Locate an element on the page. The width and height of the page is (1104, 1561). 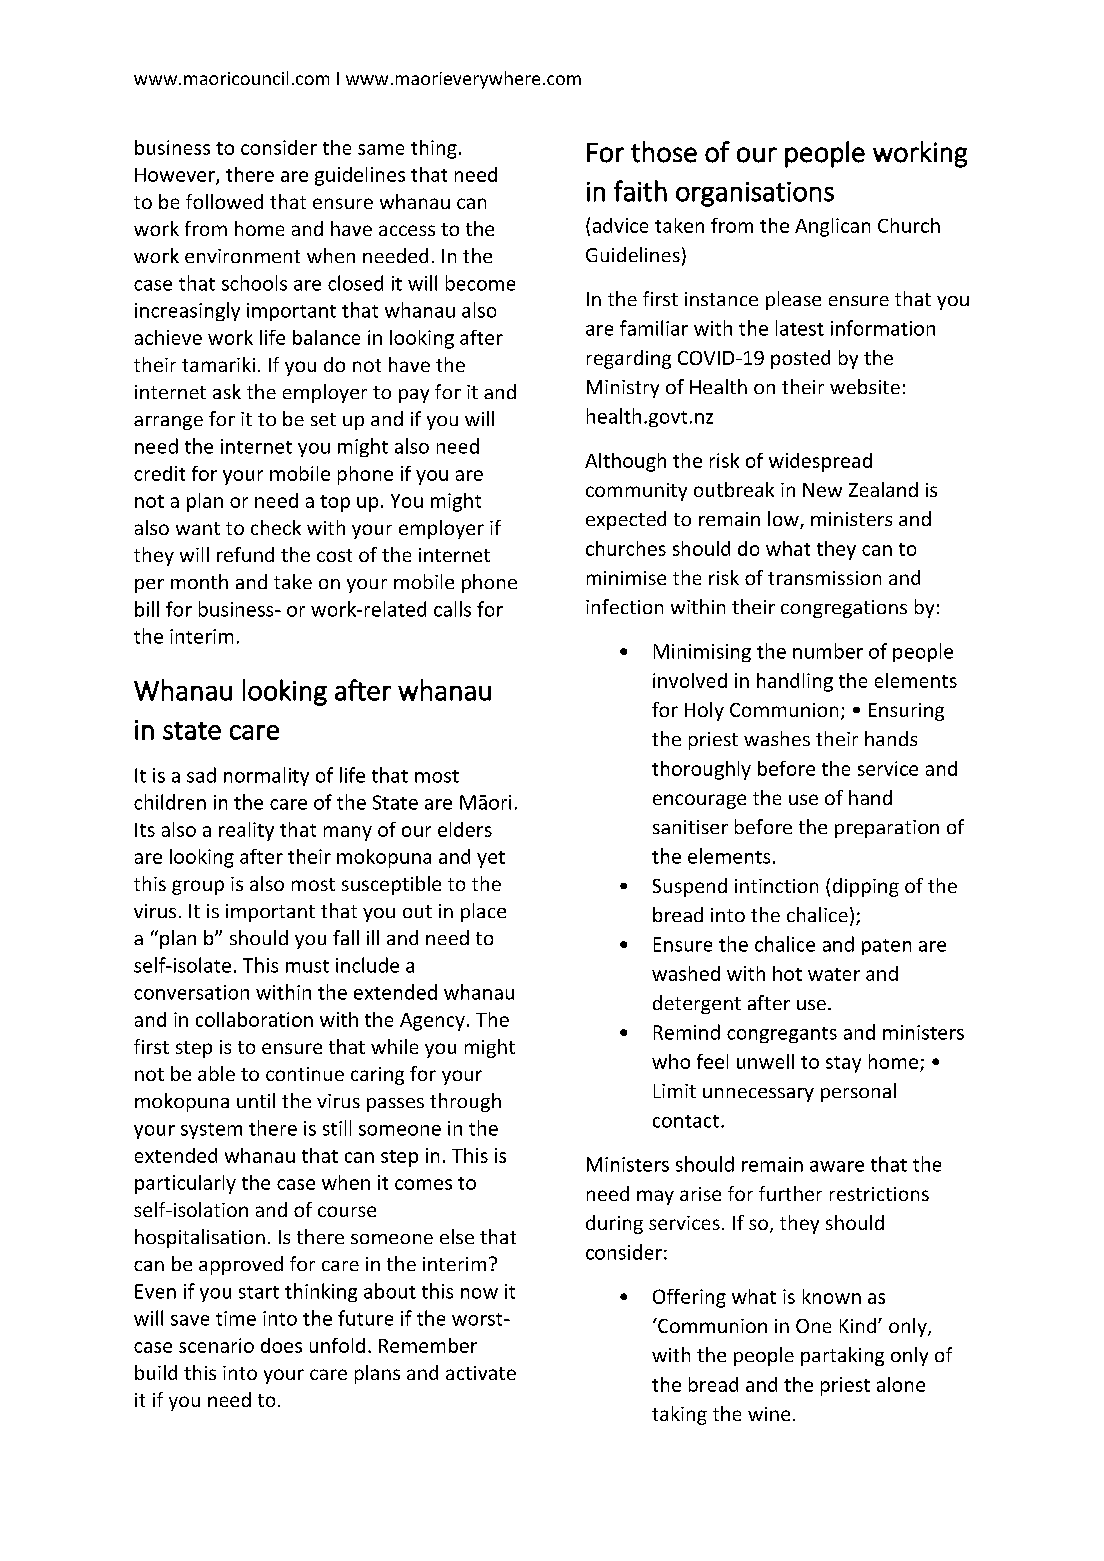
activate is located at coordinates (481, 1373).
